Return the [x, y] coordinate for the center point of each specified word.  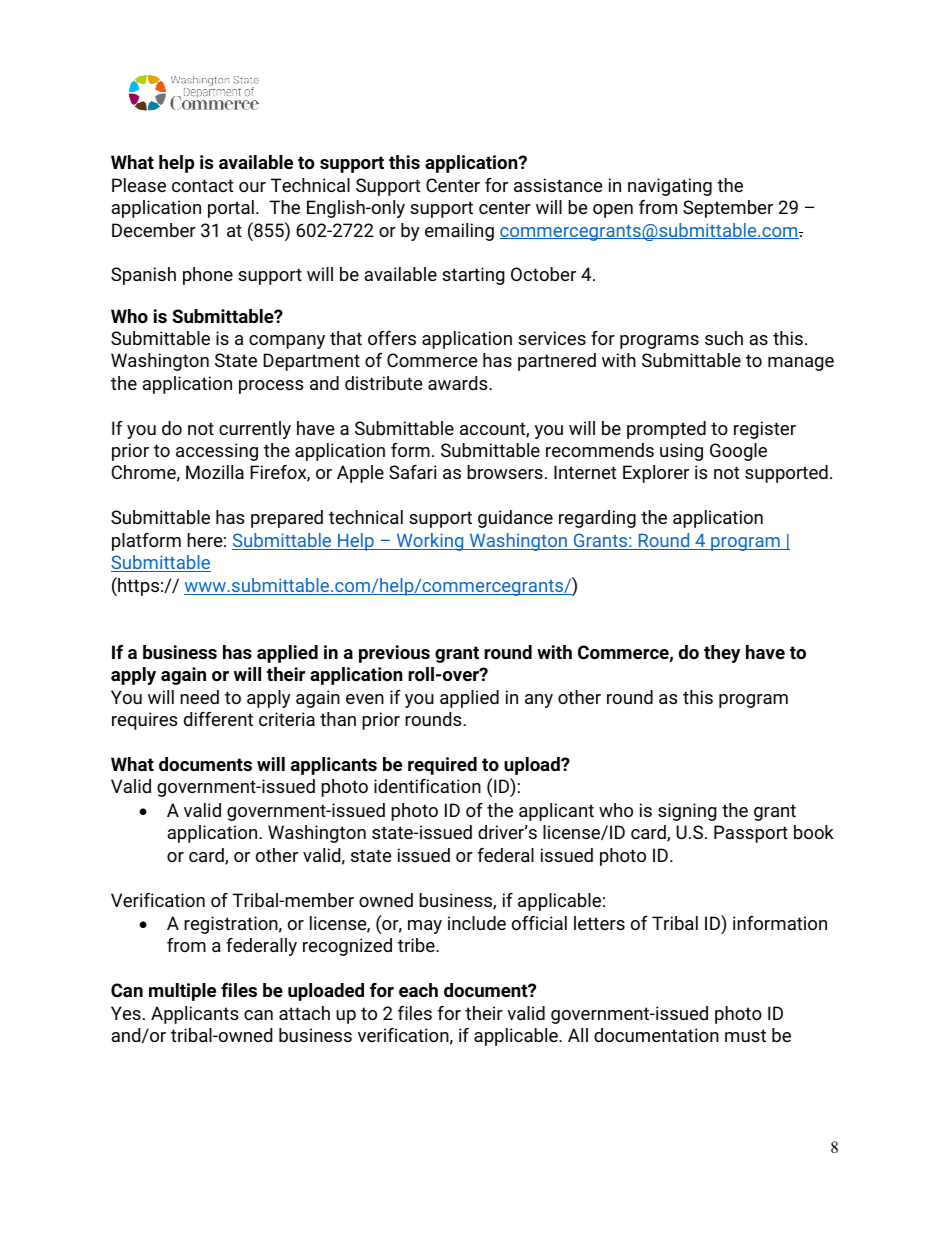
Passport [751, 834]
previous [394, 654]
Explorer [656, 474]
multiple [182, 992]
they [722, 654]
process [271, 387]
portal [231, 209]
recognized [347, 947]
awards [459, 383]
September [728, 209]
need [199, 697]
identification [427, 786]
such [724, 338]
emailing [459, 232]
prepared [287, 519]
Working [430, 542]
